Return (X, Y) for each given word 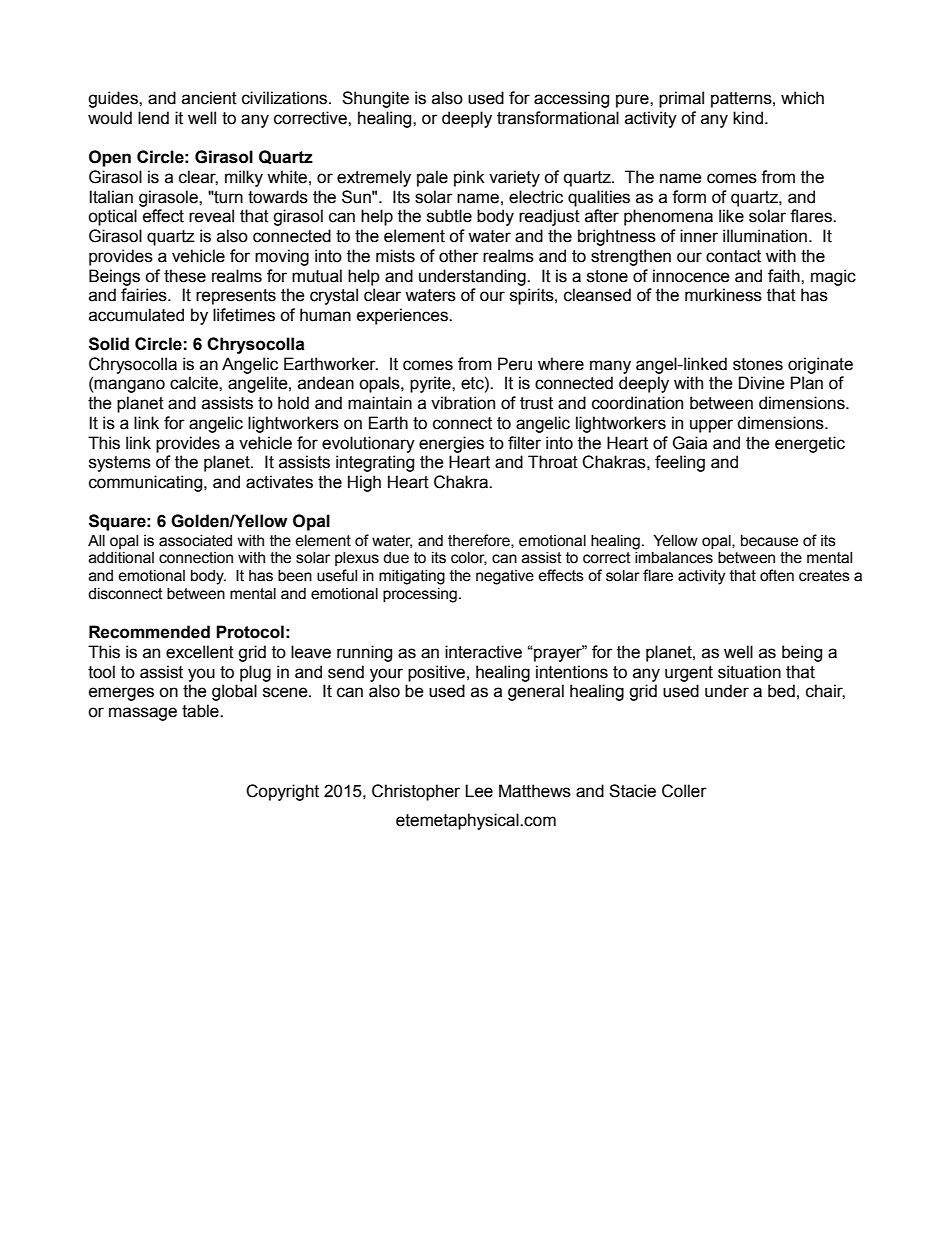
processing (420, 595)
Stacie (632, 791)
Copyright (282, 792)
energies (451, 444)
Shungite (375, 99)
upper (711, 426)
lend (153, 118)
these (185, 276)
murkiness (723, 295)
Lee (479, 791)
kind (748, 118)
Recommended (149, 632)
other (459, 256)
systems (120, 464)
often (777, 575)
